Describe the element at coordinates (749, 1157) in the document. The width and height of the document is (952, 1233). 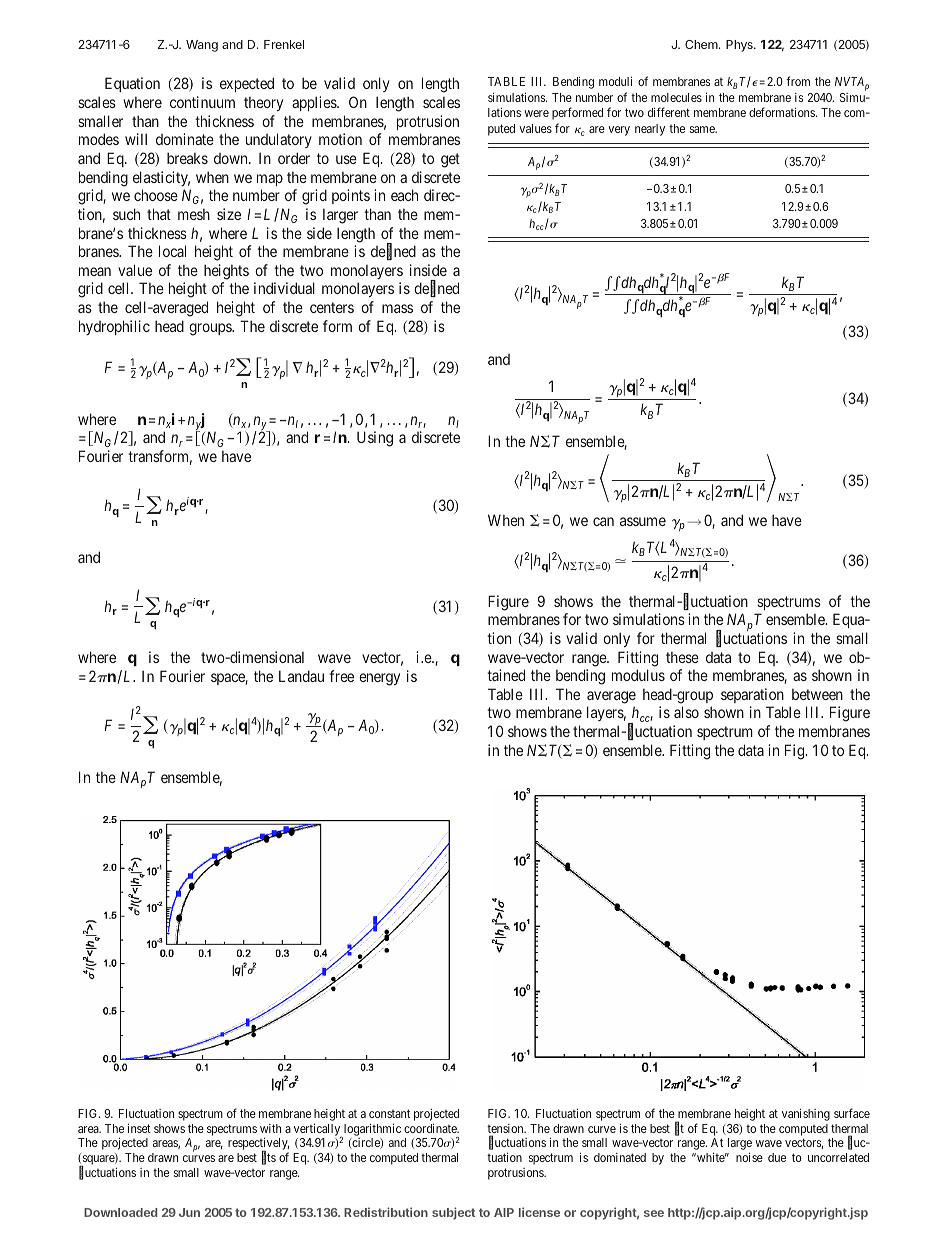
I see `noise` at that location.
